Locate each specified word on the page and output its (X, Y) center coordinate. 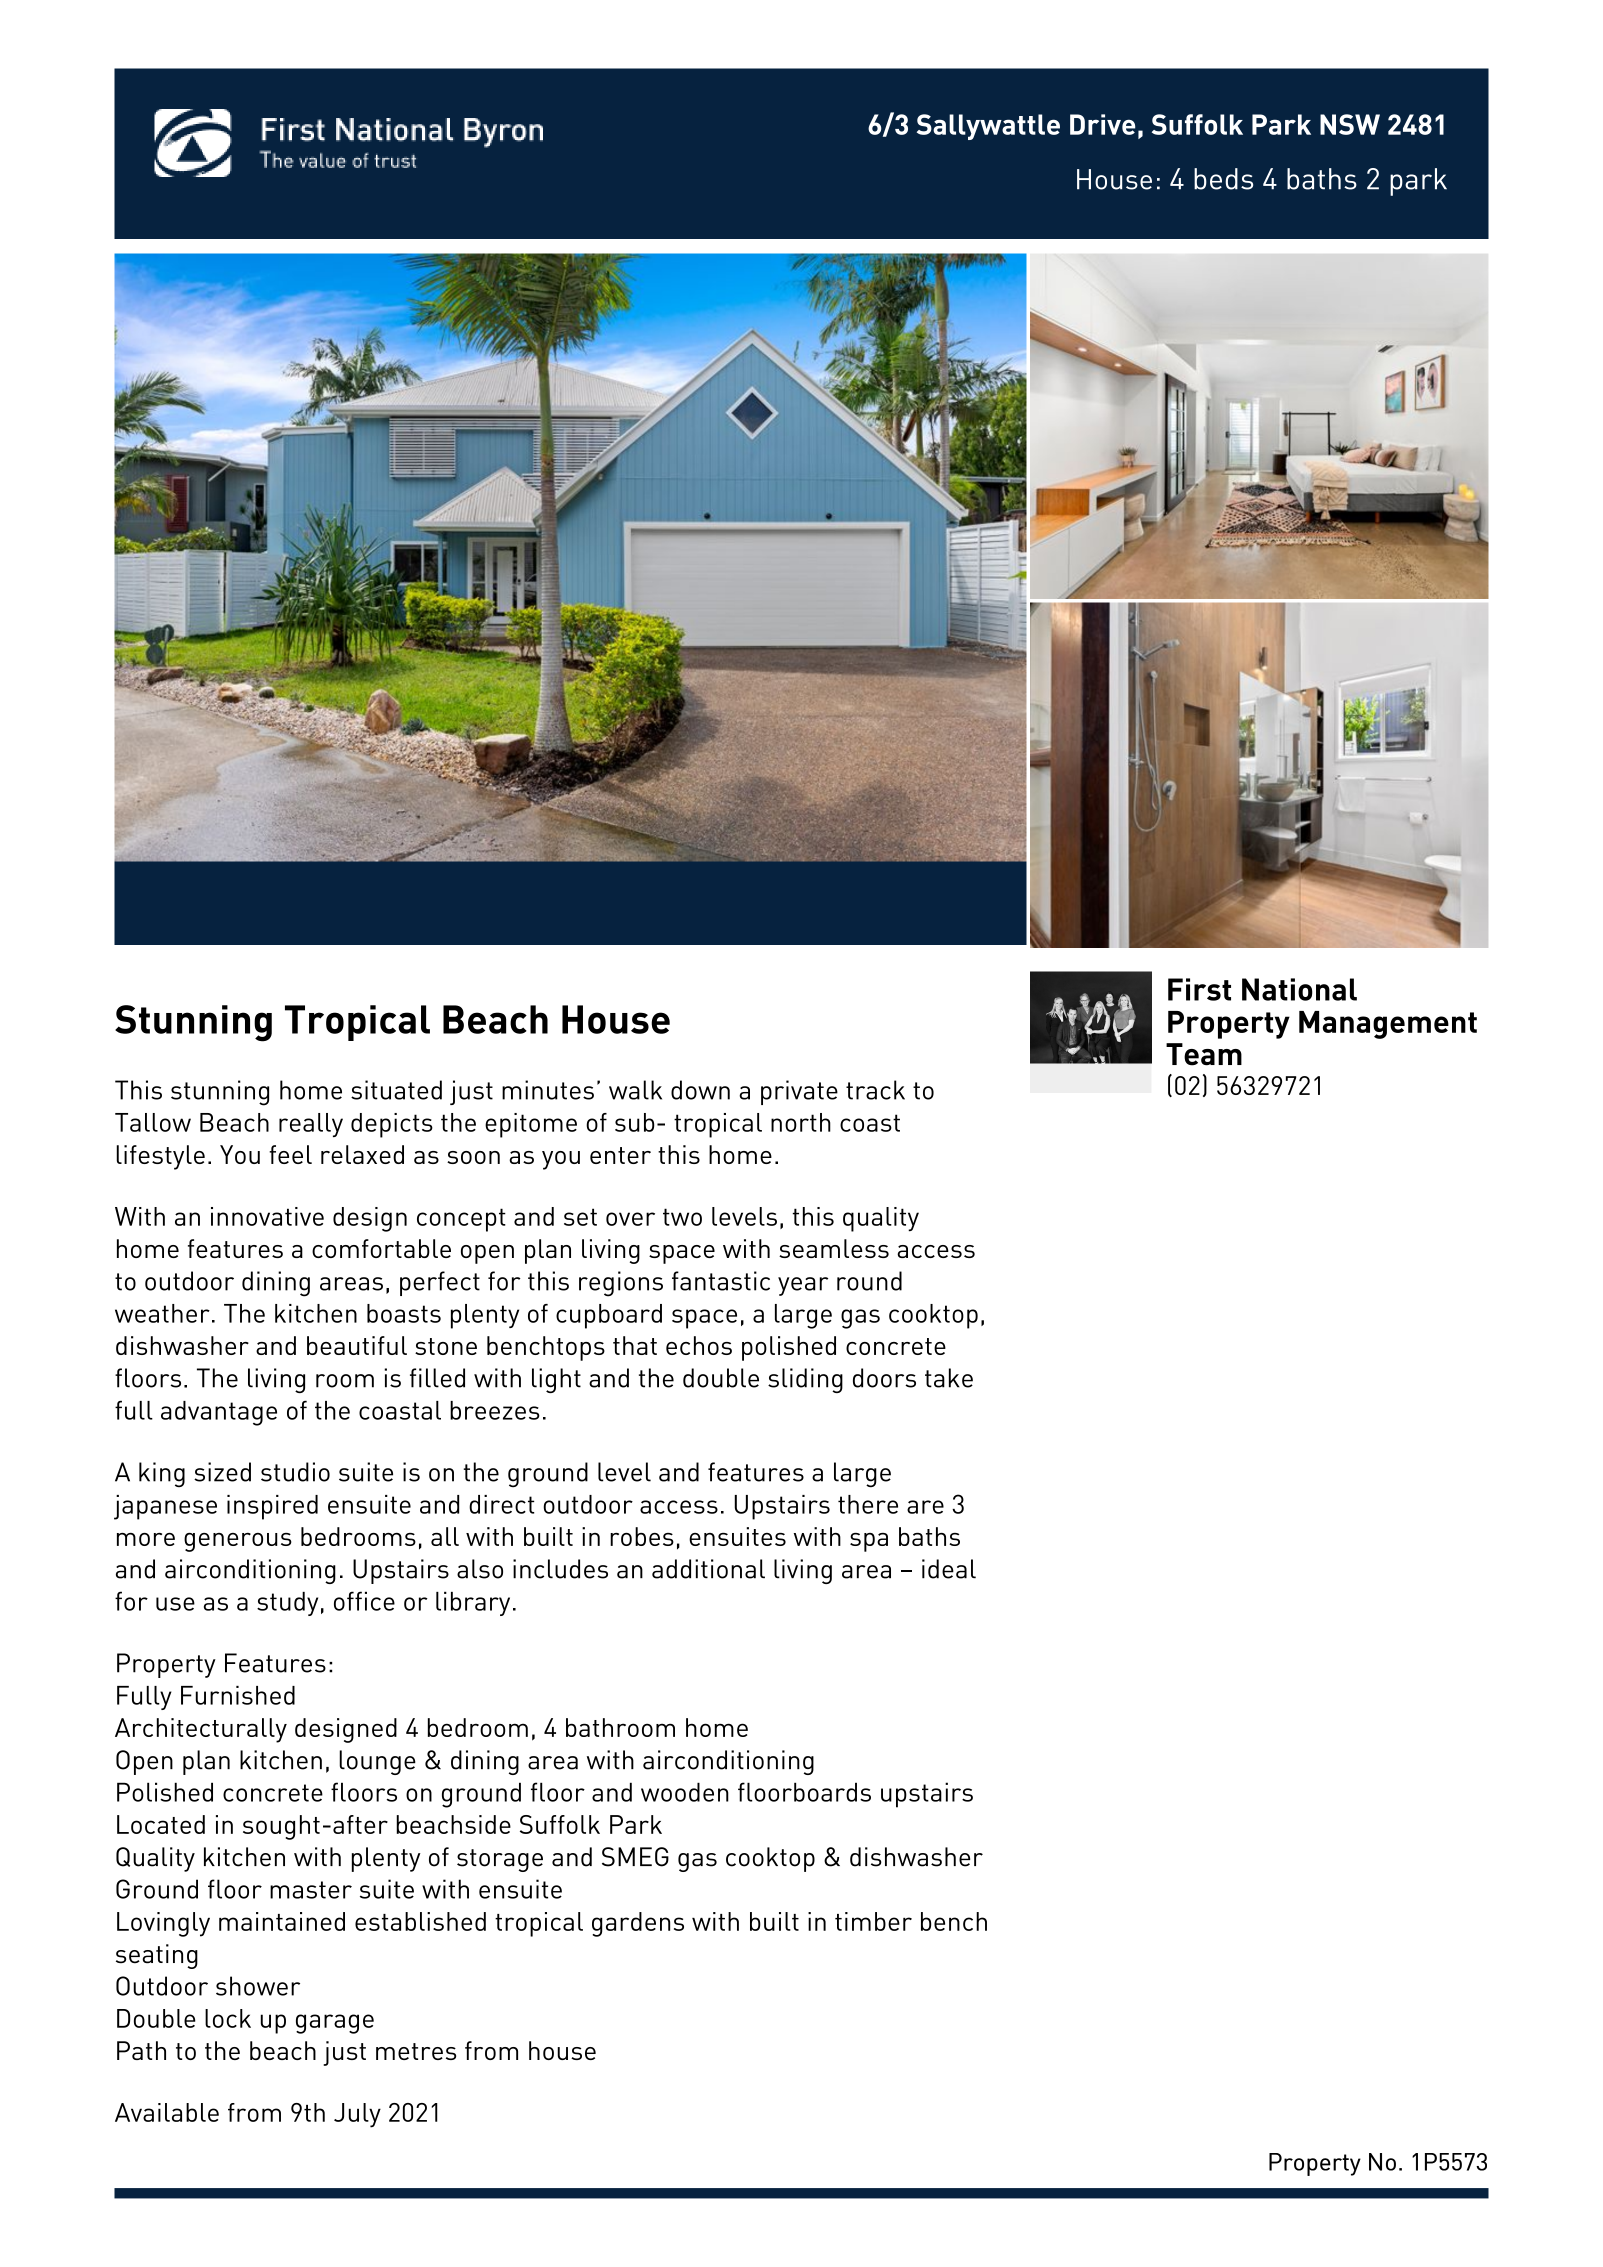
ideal (949, 1569)
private (799, 1092)
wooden (685, 1792)
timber (873, 1921)
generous (238, 1542)
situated (396, 1090)
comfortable (381, 1248)
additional (708, 1569)
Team (1204, 1054)
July (357, 2115)
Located (161, 1824)
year (803, 1286)
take (949, 1378)
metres (416, 2051)
